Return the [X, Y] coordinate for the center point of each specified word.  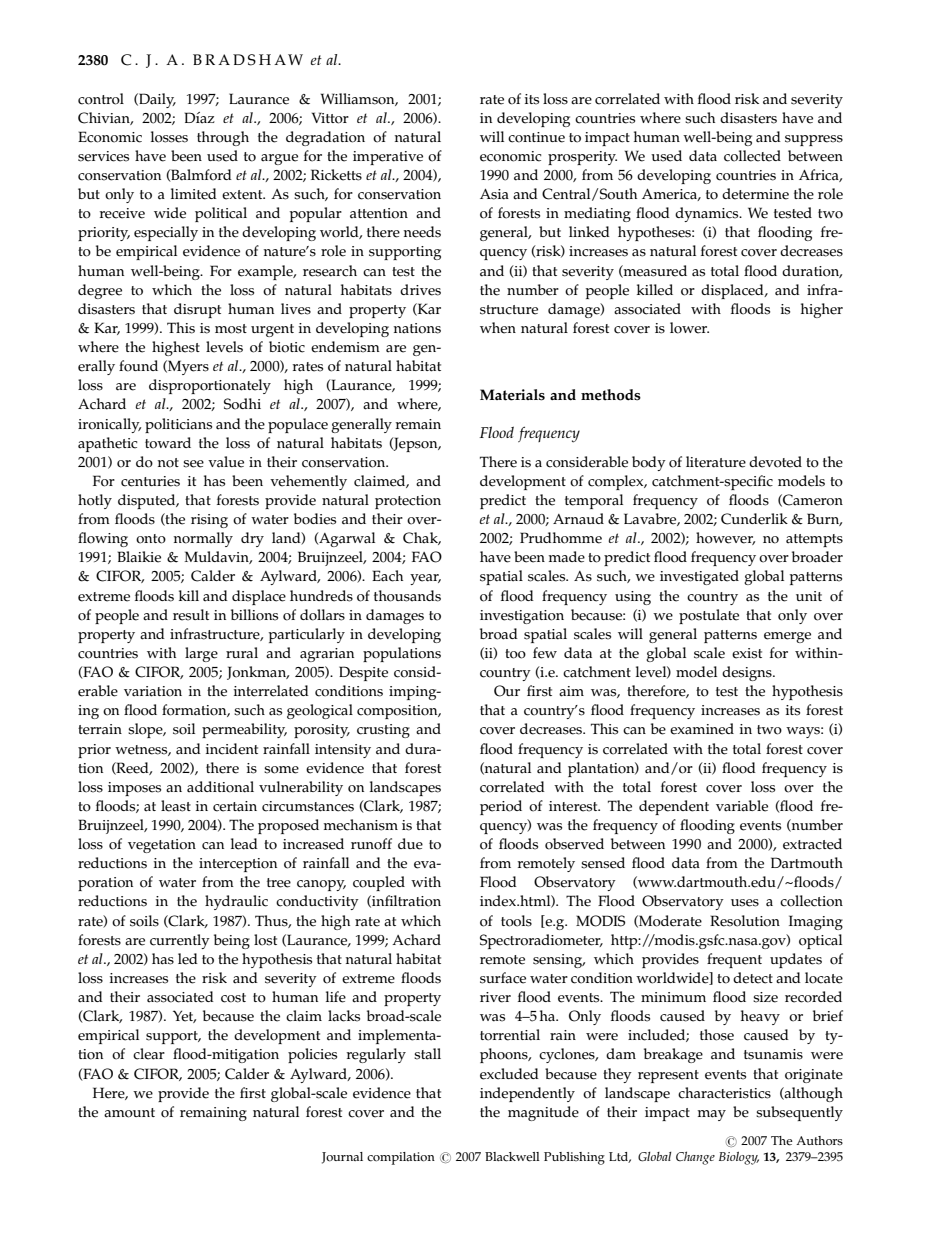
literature [716, 462]
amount [129, 1113]
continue [536, 137]
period [501, 807]
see [193, 464]
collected [752, 156]
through [223, 138]
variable [742, 806]
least [176, 806]
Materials [512, 395]
